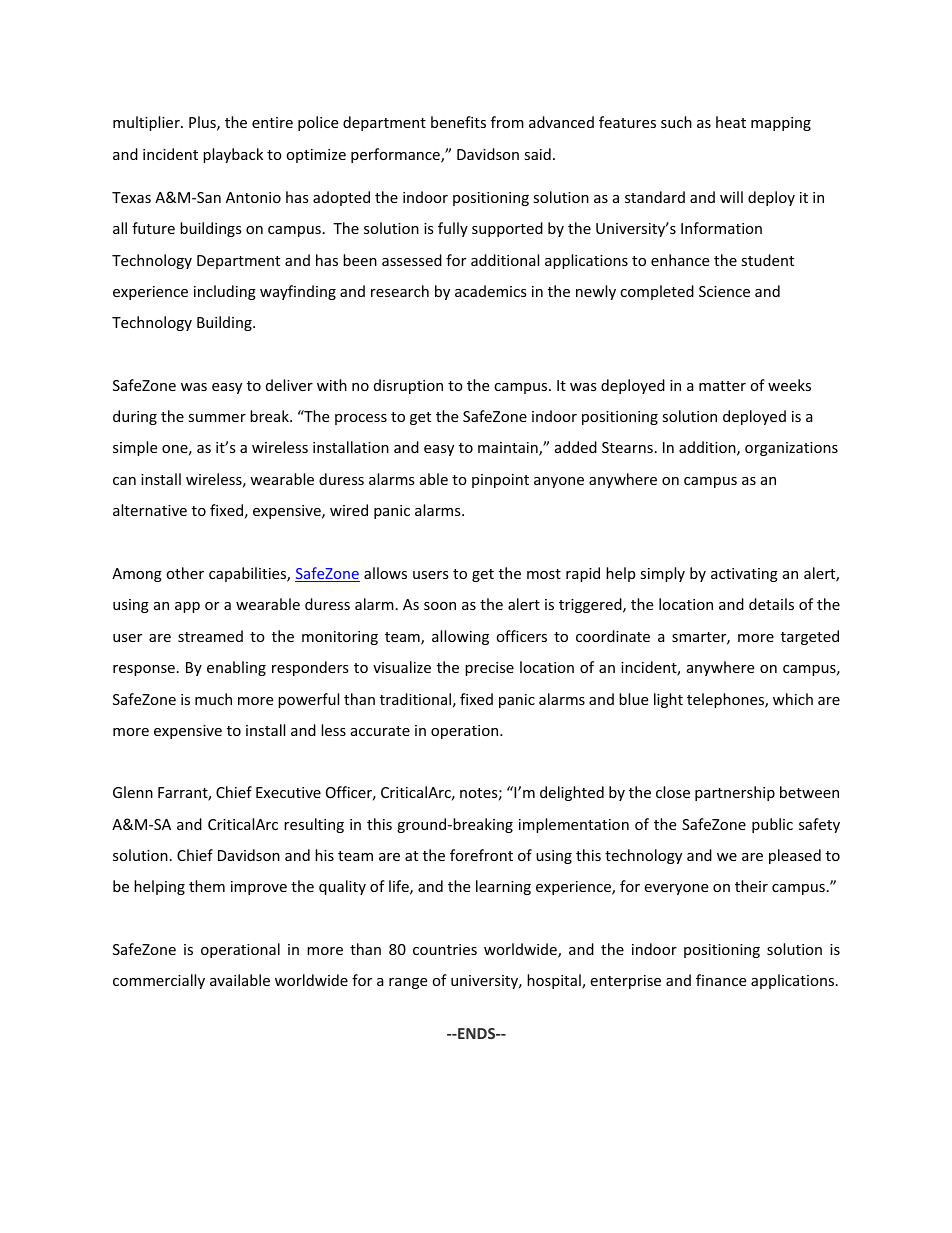 This screenshot has width=952, height=1233. I want to click on finance, so click(721, 980).
